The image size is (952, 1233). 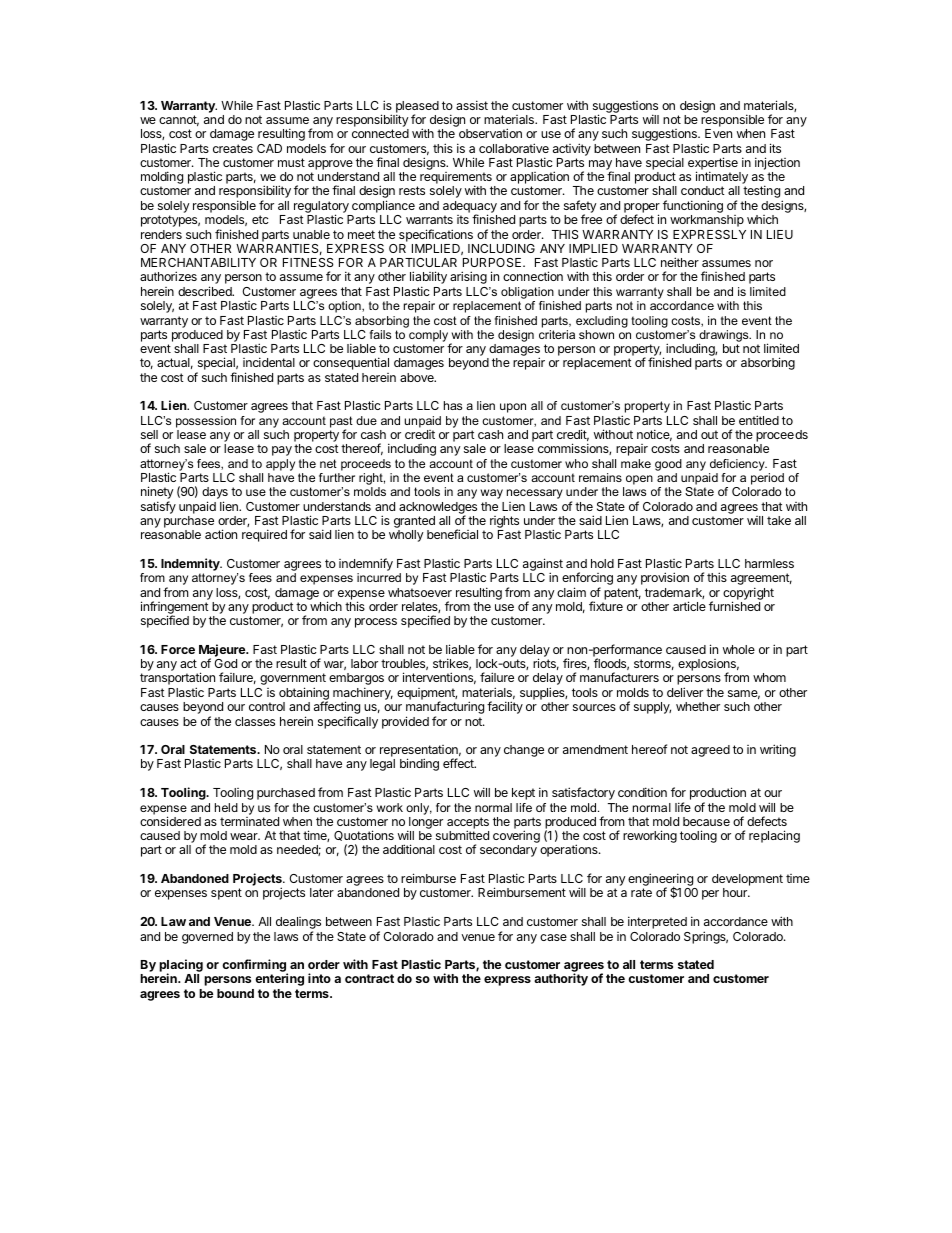 What do you see at coordinates (713, 164) in the screenshot?
I see `expertise` at bounding box center [713, 164].
